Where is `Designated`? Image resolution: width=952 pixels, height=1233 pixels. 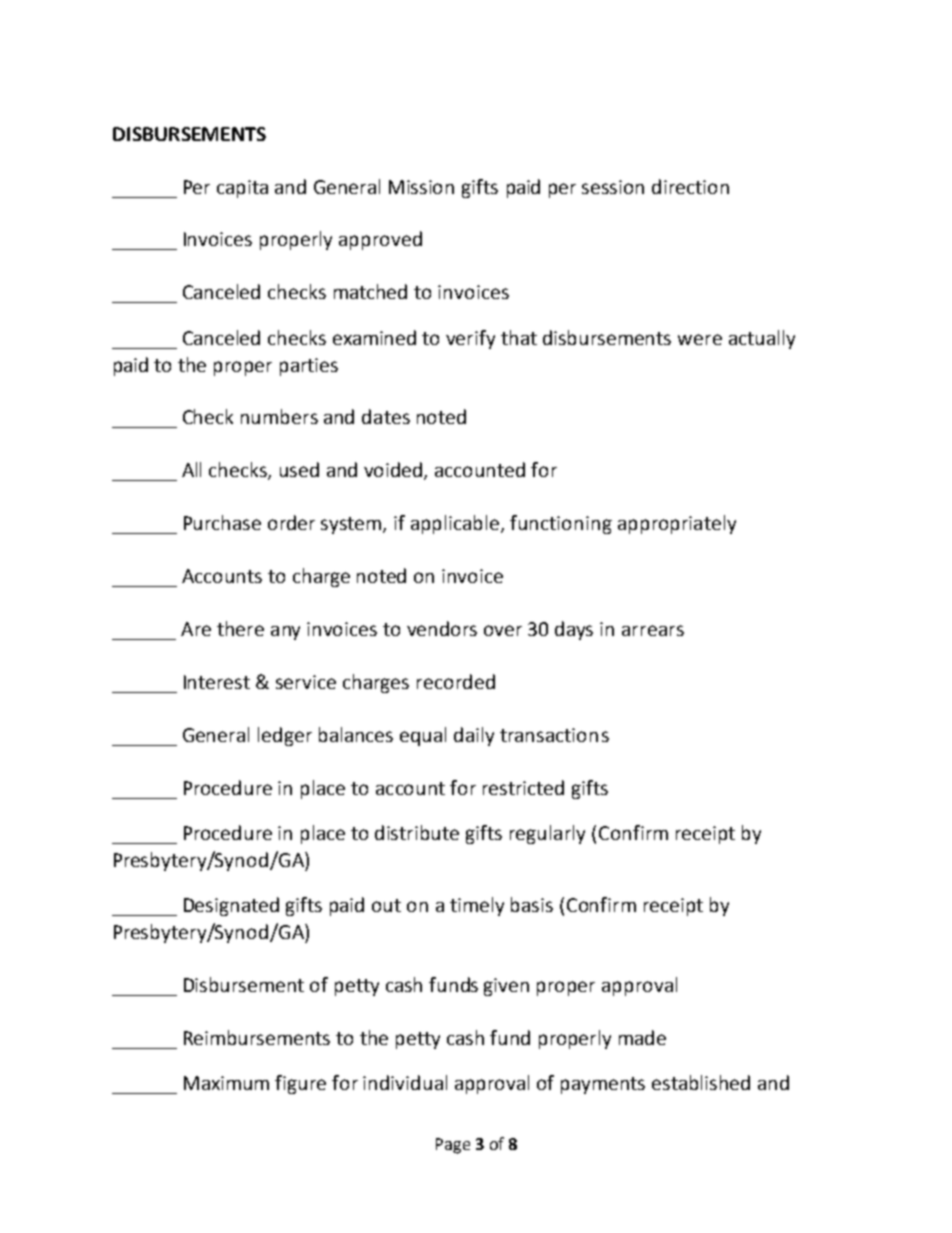
Designated is located at coordinates (231, 906).
